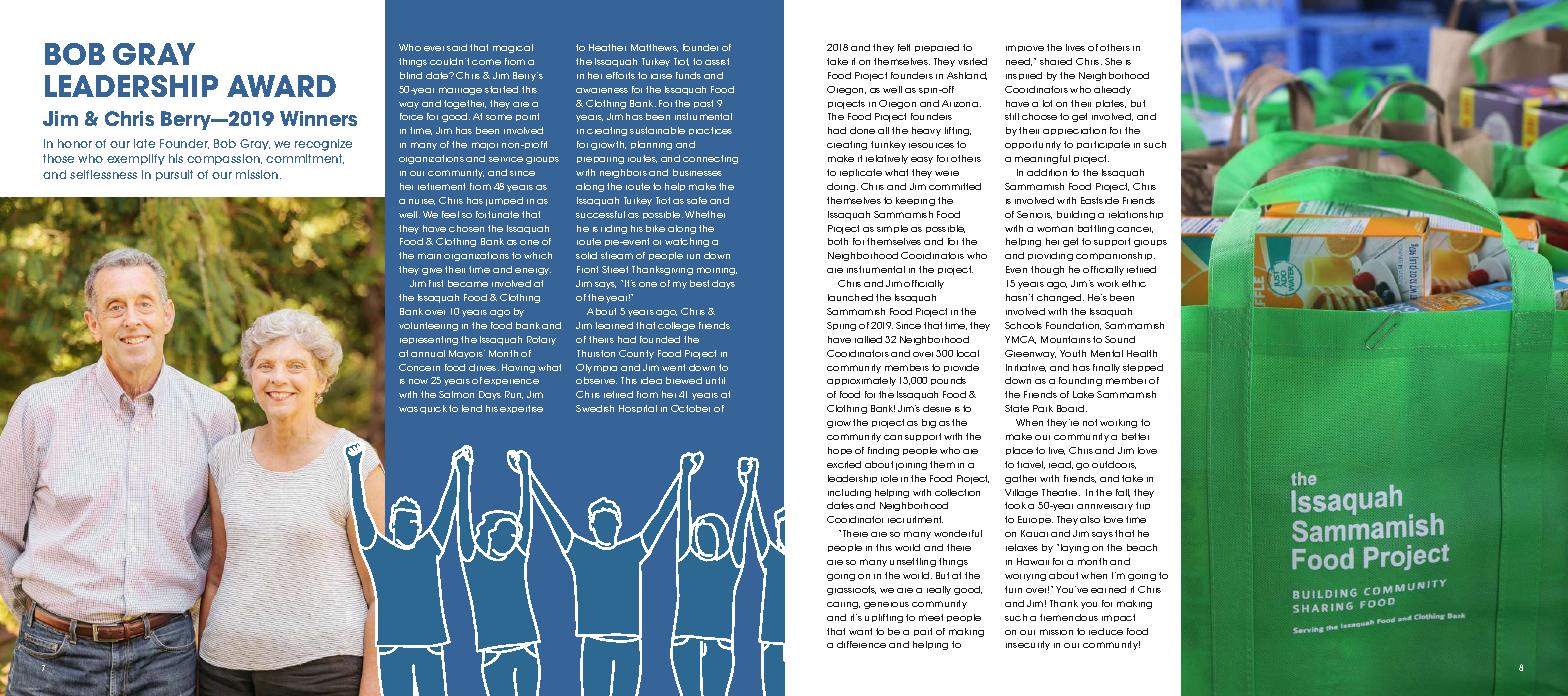 Image resolution: width=1568 pixels, height=696 pixels. Describe the element at coordinates (408, 409) in the page. I see `was` at that location.
